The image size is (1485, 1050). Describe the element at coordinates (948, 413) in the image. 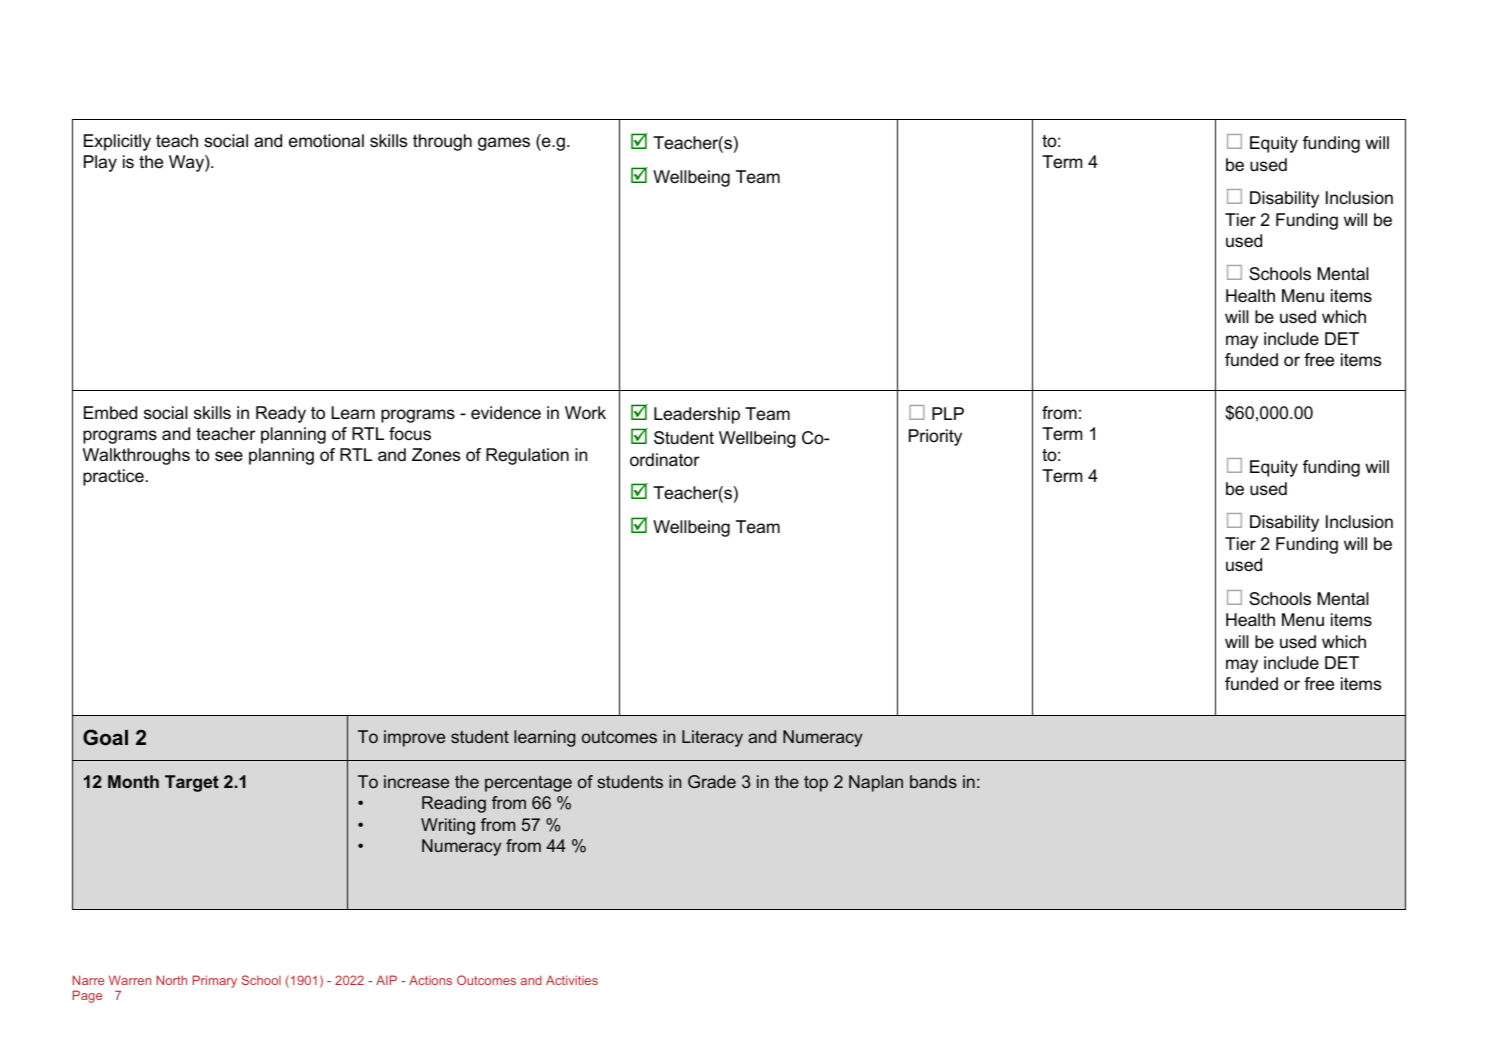

I see `PLP` at that location.
